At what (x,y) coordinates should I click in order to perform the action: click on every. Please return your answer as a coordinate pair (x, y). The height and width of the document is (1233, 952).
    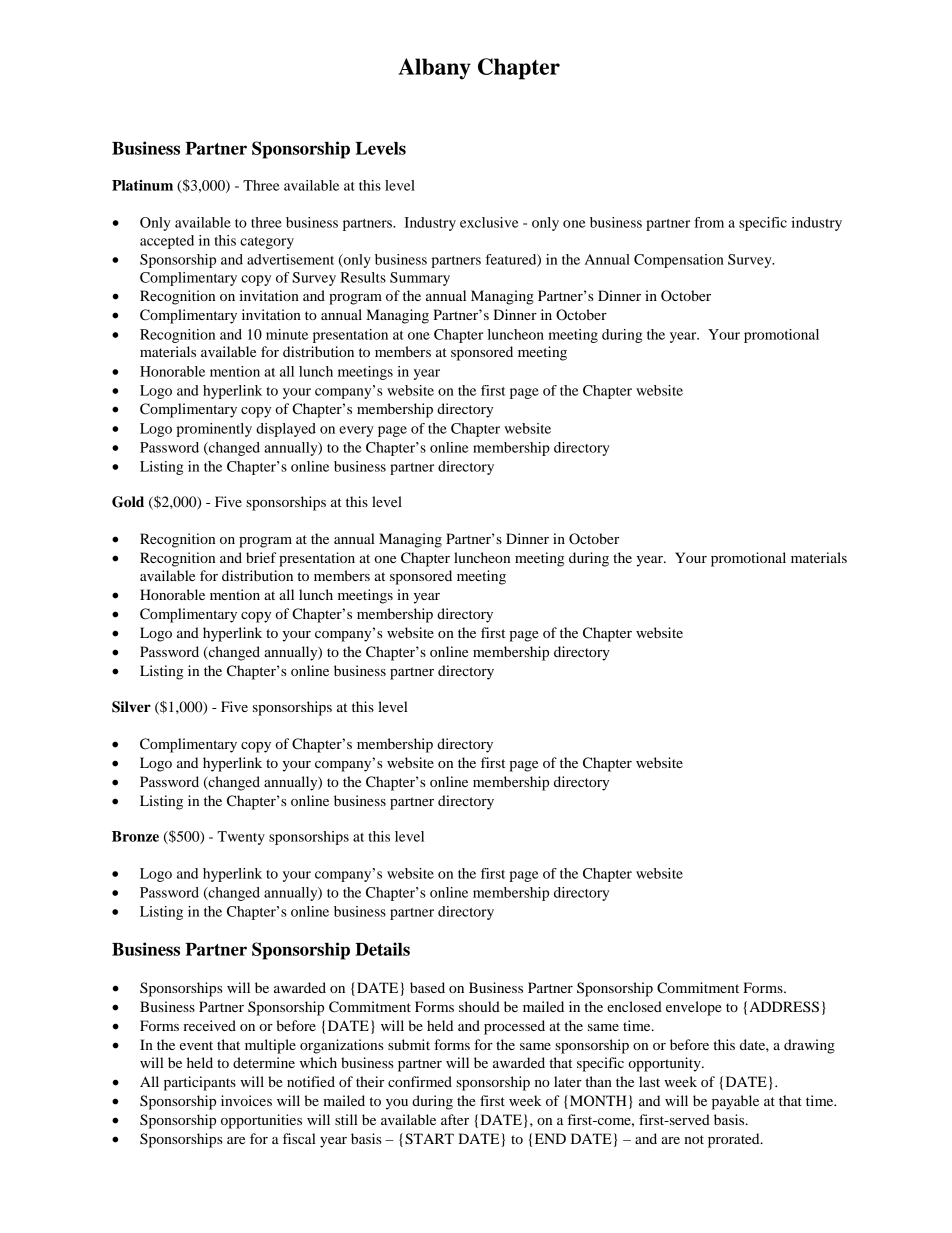
    Looking at the image, I should click on (356, 431).
